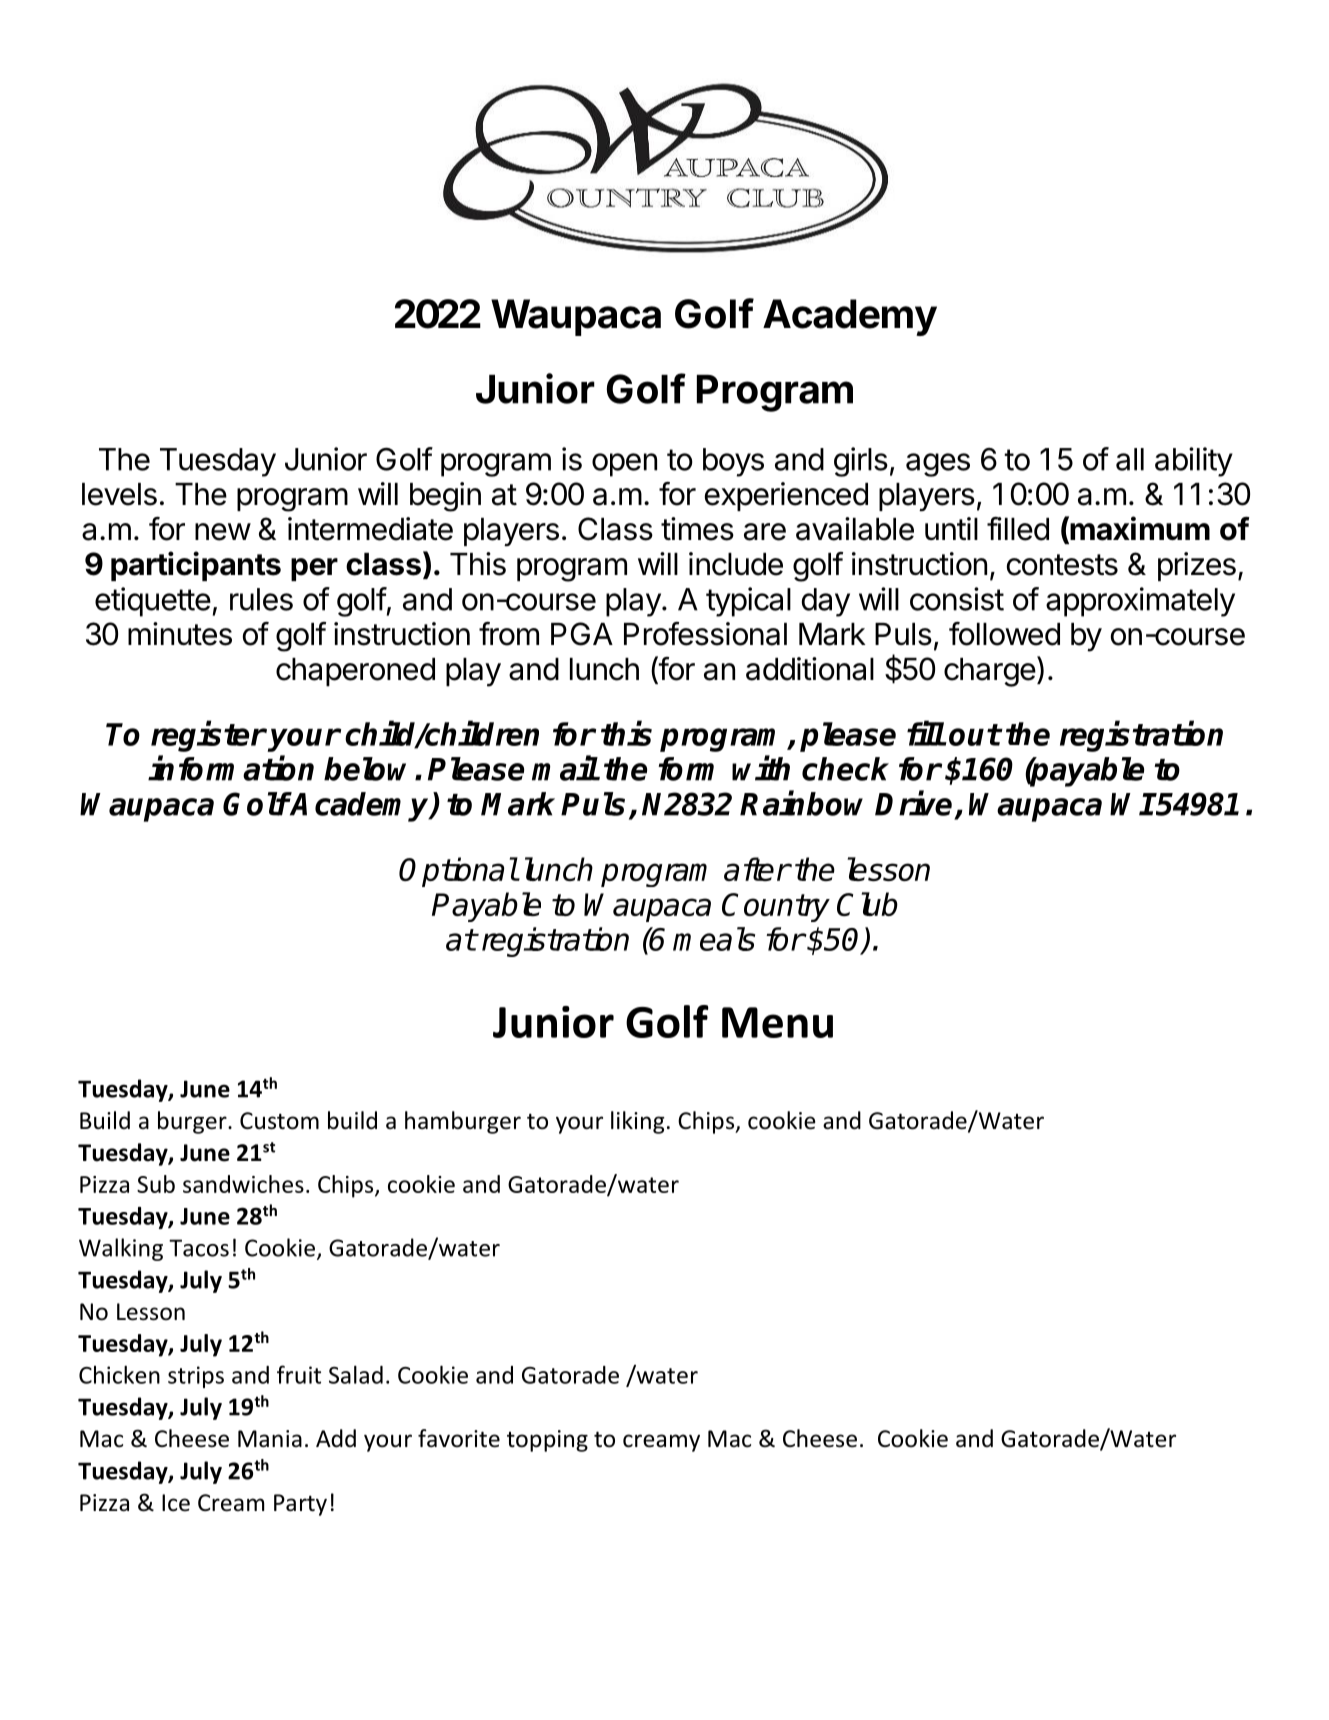  What do you see at coordinates (624, 465) in the screenshot?
I see `open` at bounding box center [624, 465].
